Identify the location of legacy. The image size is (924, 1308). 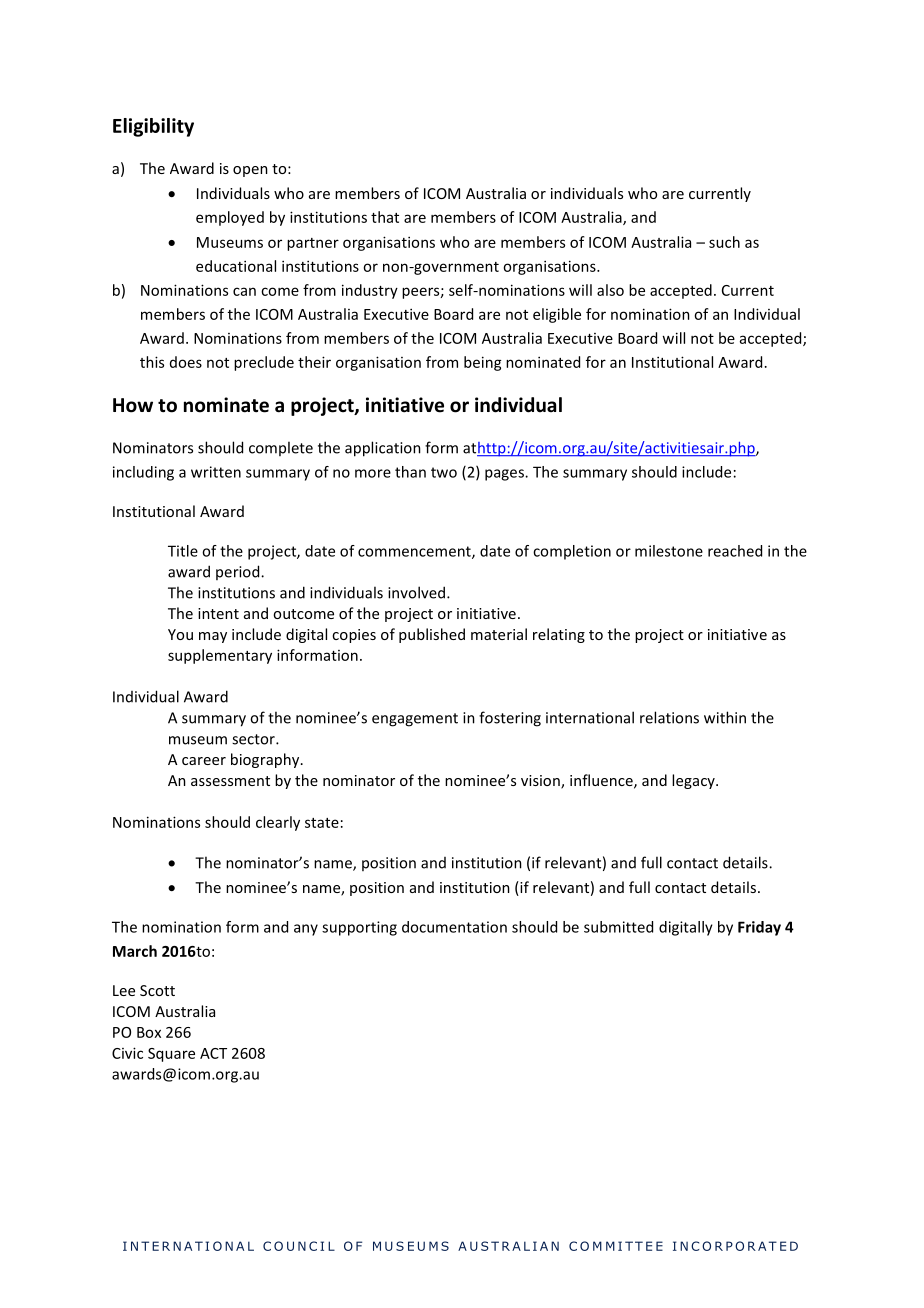
(694, 781).
